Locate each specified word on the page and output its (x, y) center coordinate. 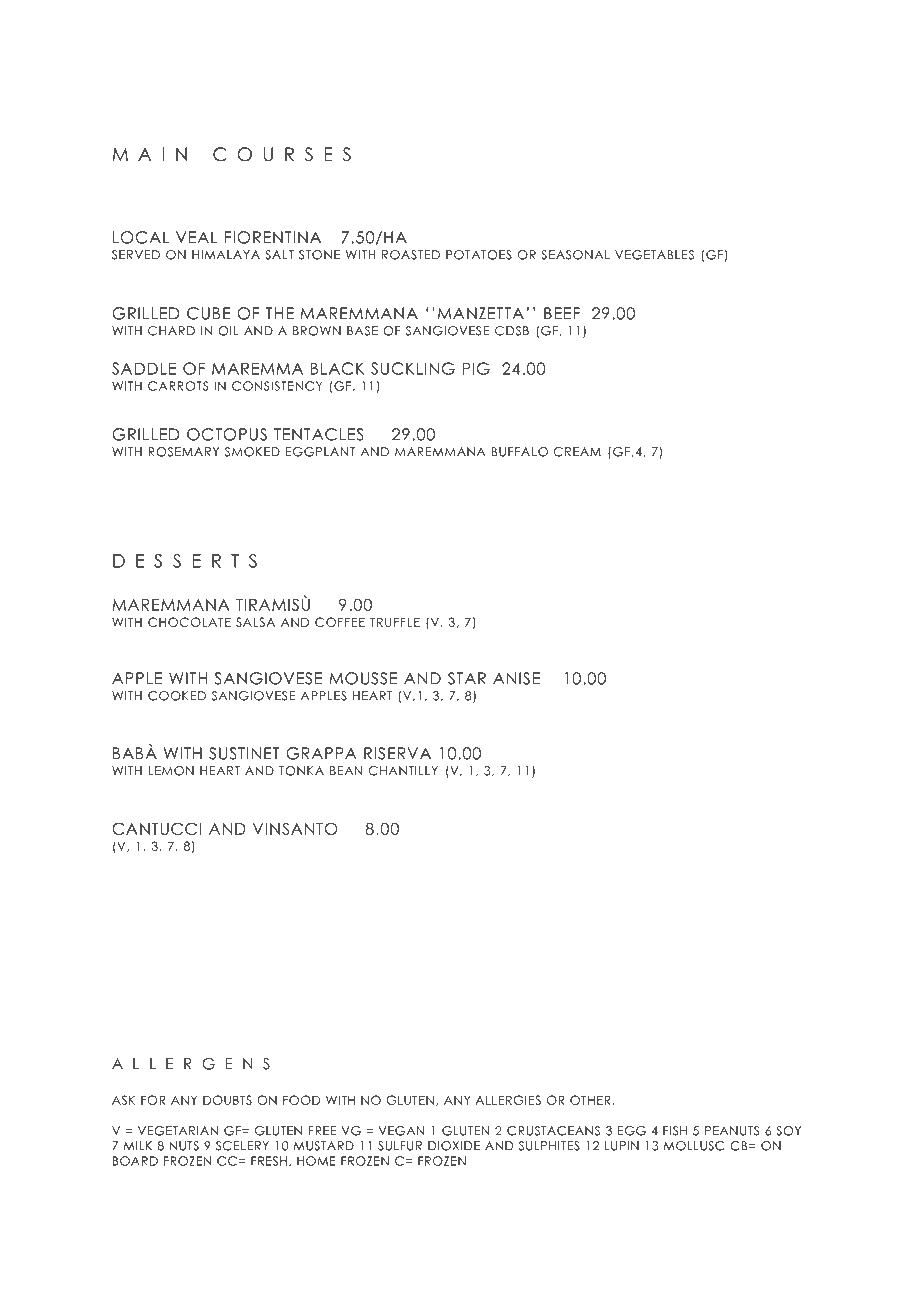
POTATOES (479, 255)
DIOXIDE (454, 1146)
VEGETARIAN (178, 1131)
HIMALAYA (226, 255)
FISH (675, 1131)
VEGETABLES (654, 255)
